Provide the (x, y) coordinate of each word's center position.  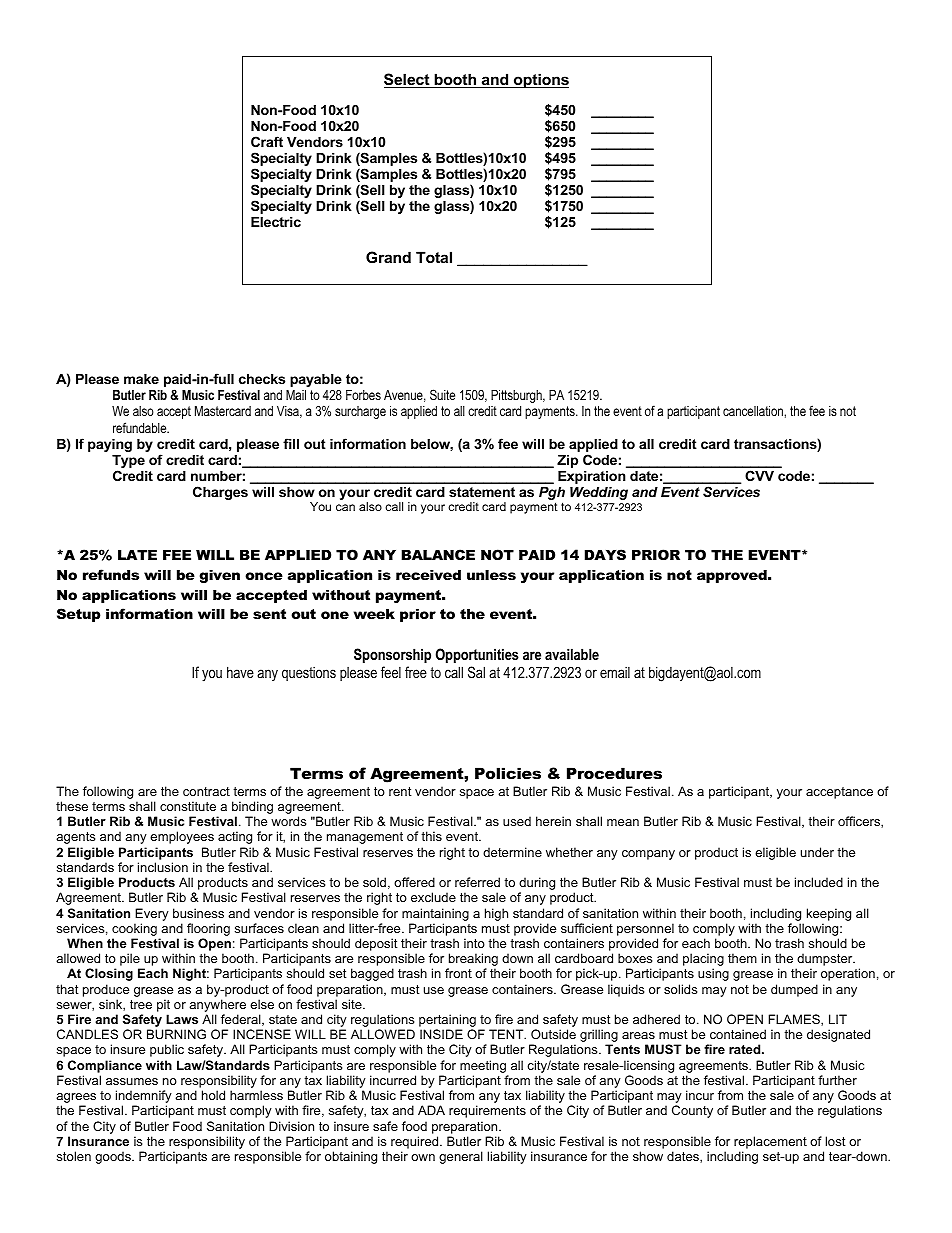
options (540, 80)
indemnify (144, 1098)
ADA (431, 1110)
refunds (111, 574)
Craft (267, 141)
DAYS (605, 554)
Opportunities (477, 655)
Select (408, 80)
